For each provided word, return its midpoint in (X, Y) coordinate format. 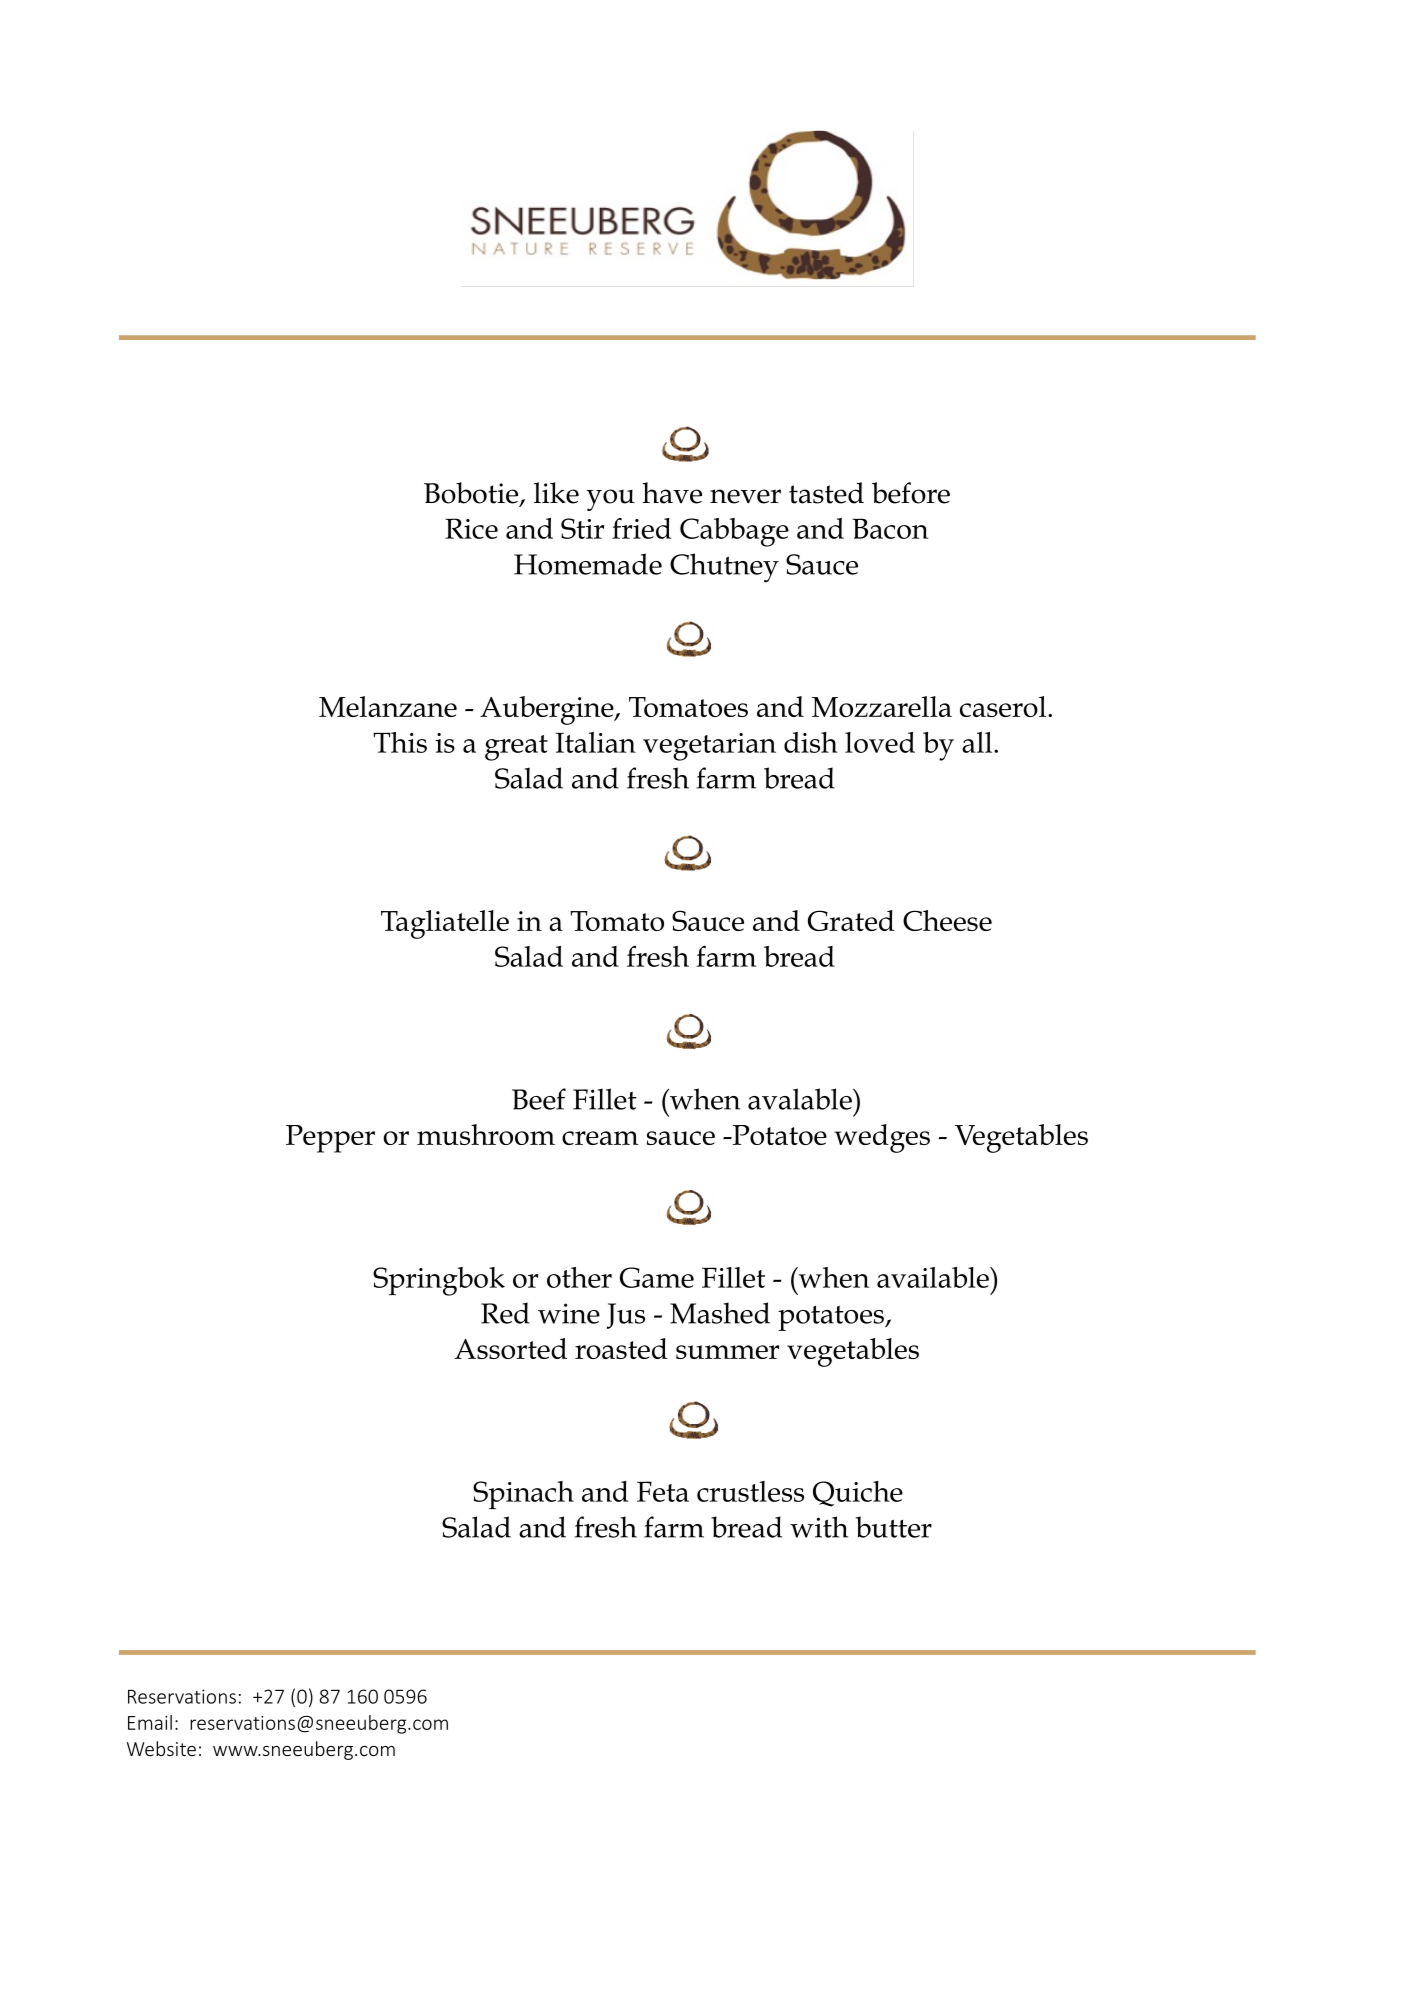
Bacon (890, 528)
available (934, 1277)
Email (150, 1722)
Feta (663, 1491)
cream (600, 1138)
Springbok (439, 1281)
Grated (851, 920)
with (819, 1527)
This (400, 742)
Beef (539, 1099)
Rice (471, 528)
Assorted (511, 1348)
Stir (582, 528)
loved (880, 742)
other (579, 1277)
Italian (596, 742)
